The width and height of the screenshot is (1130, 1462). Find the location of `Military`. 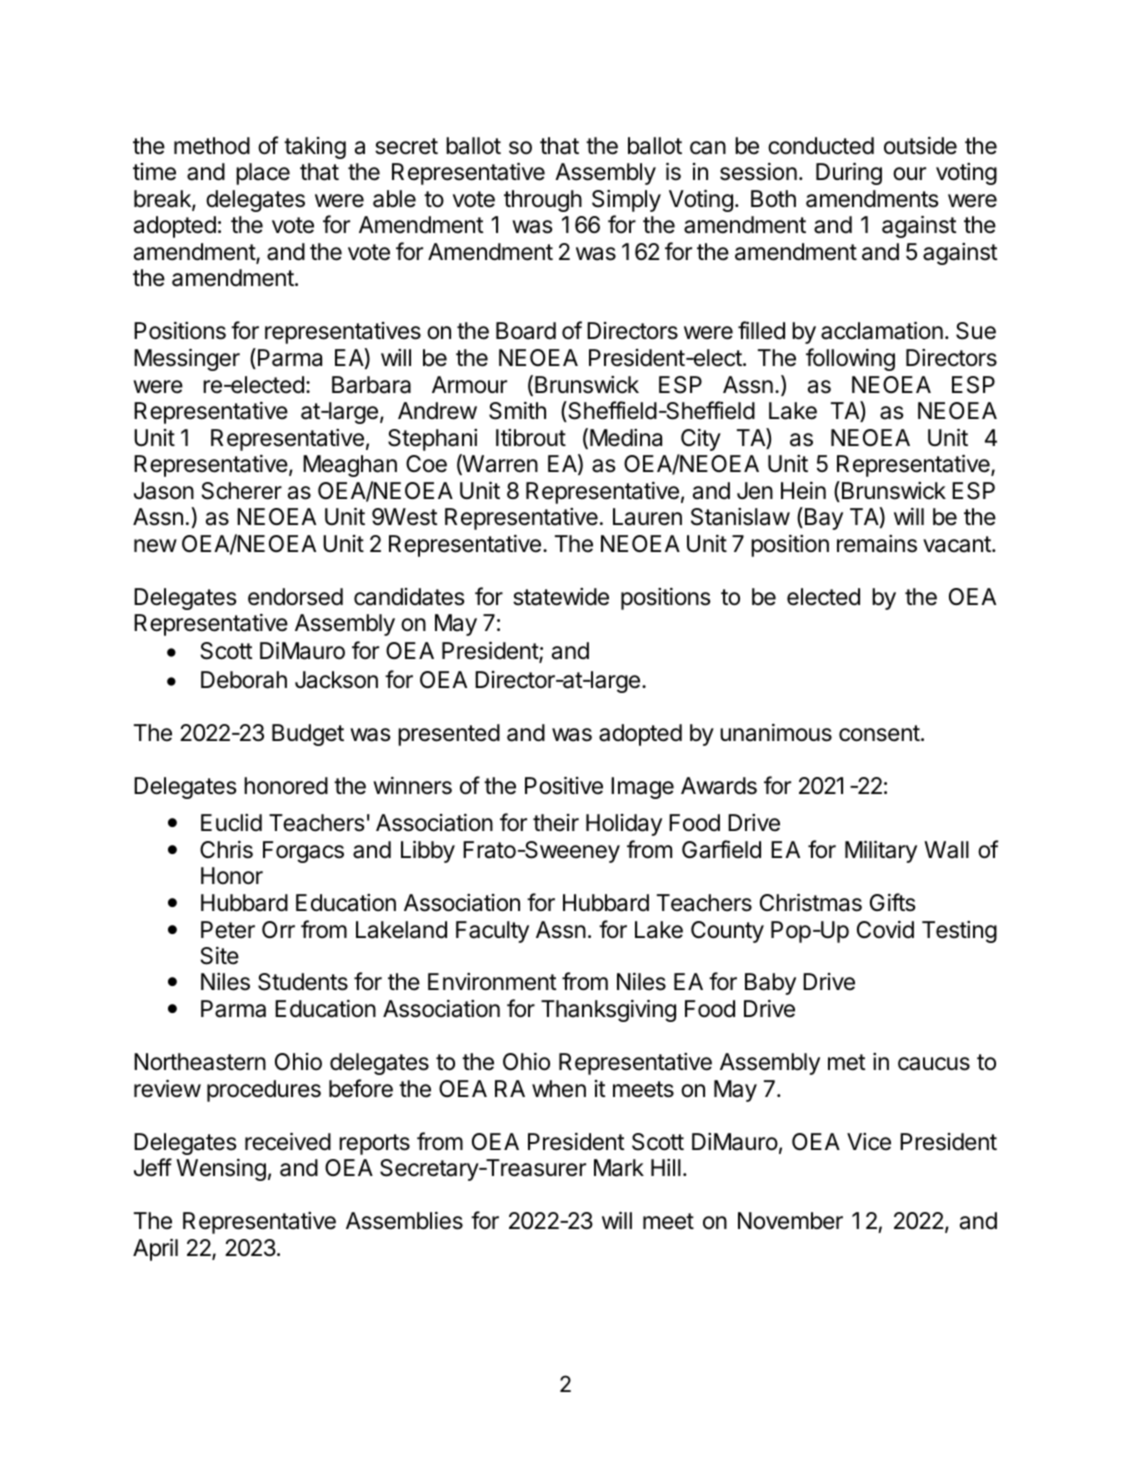

Military is located at coordinates (881, 851).
